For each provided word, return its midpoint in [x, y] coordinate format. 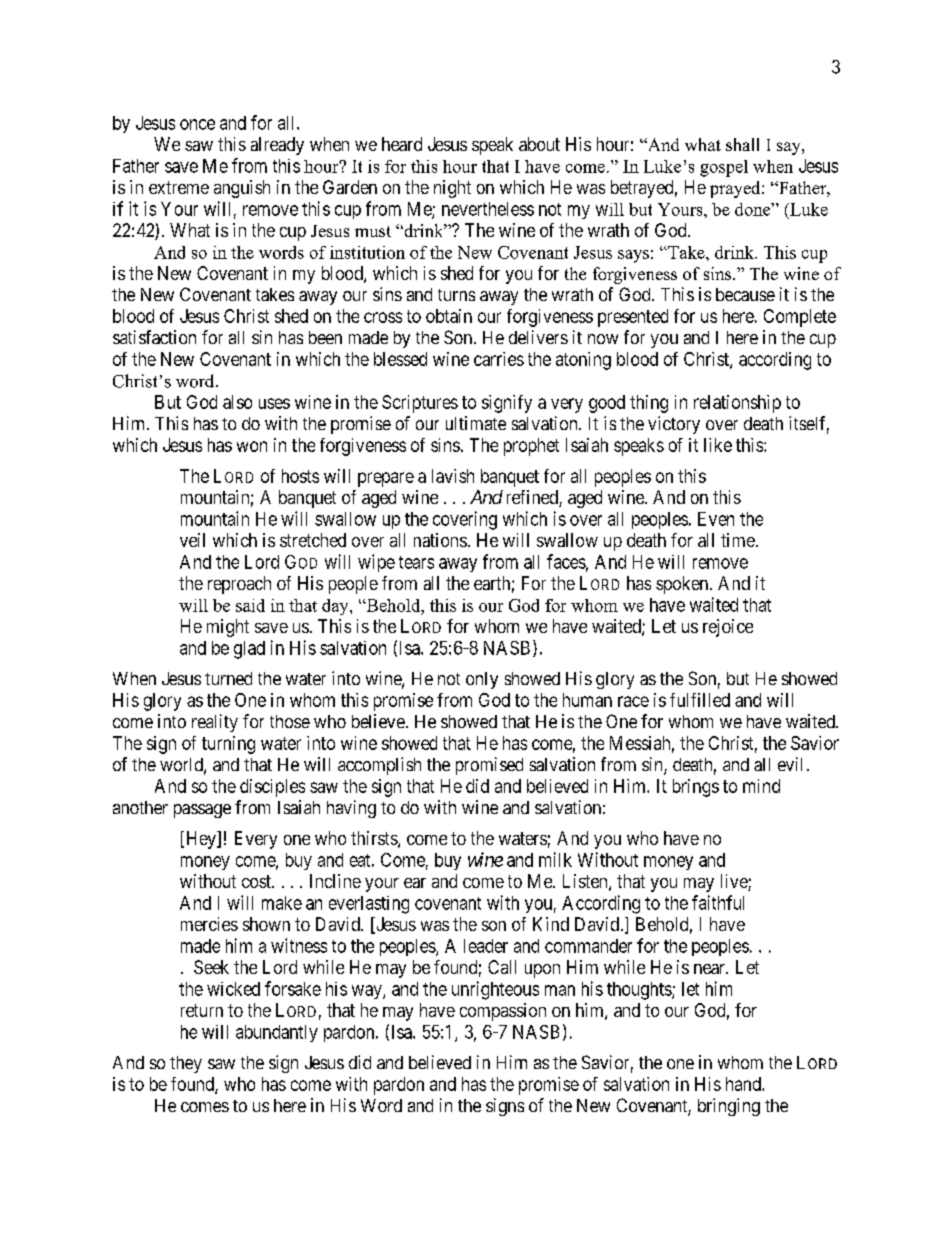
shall [742, 144]
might [228, 628]
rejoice [728, 628]
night [452, 189]
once [197, 124]
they [186, 1064]
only [482, 680]
